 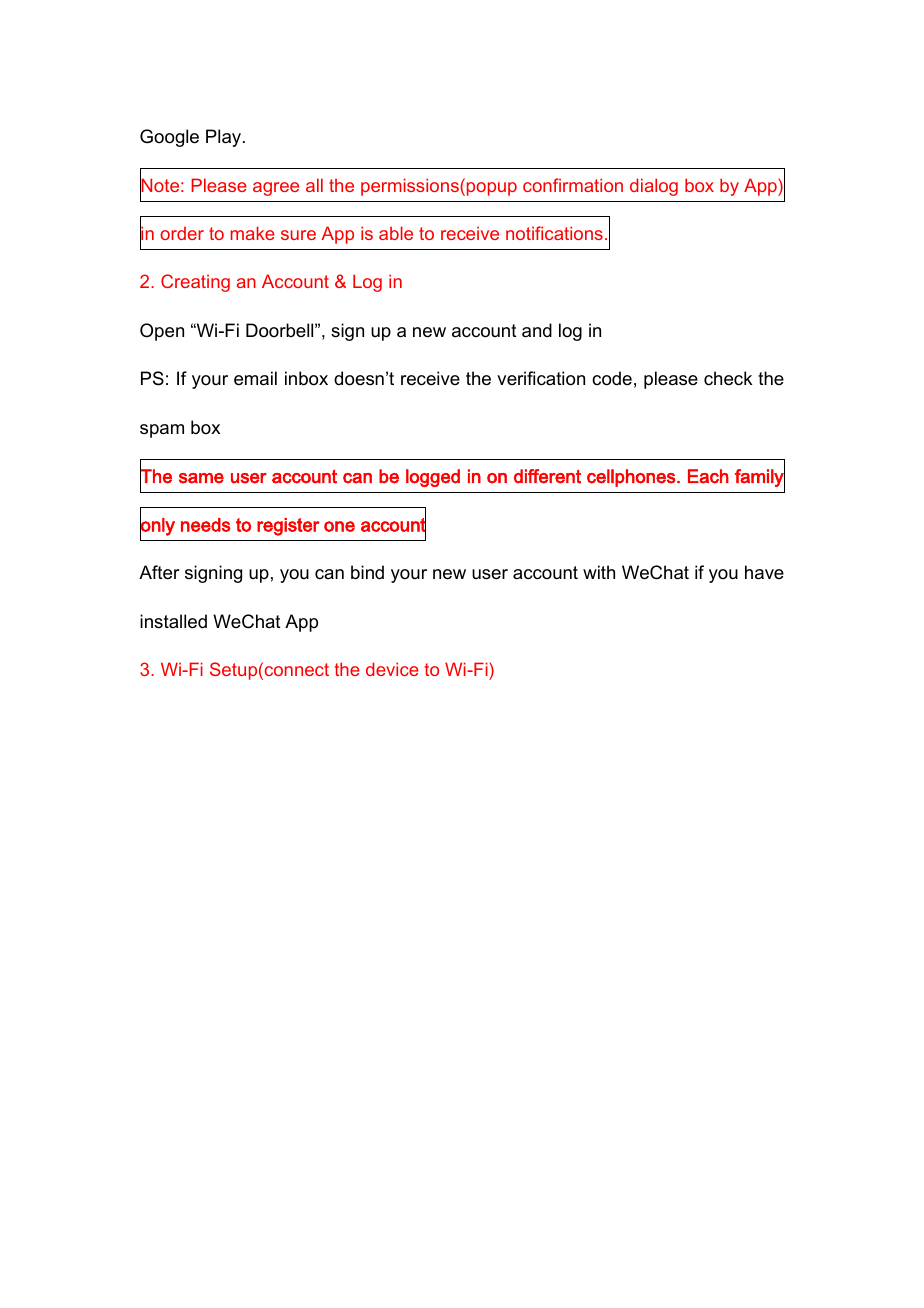 I want to click on verification, so click(x=541, y=378).
